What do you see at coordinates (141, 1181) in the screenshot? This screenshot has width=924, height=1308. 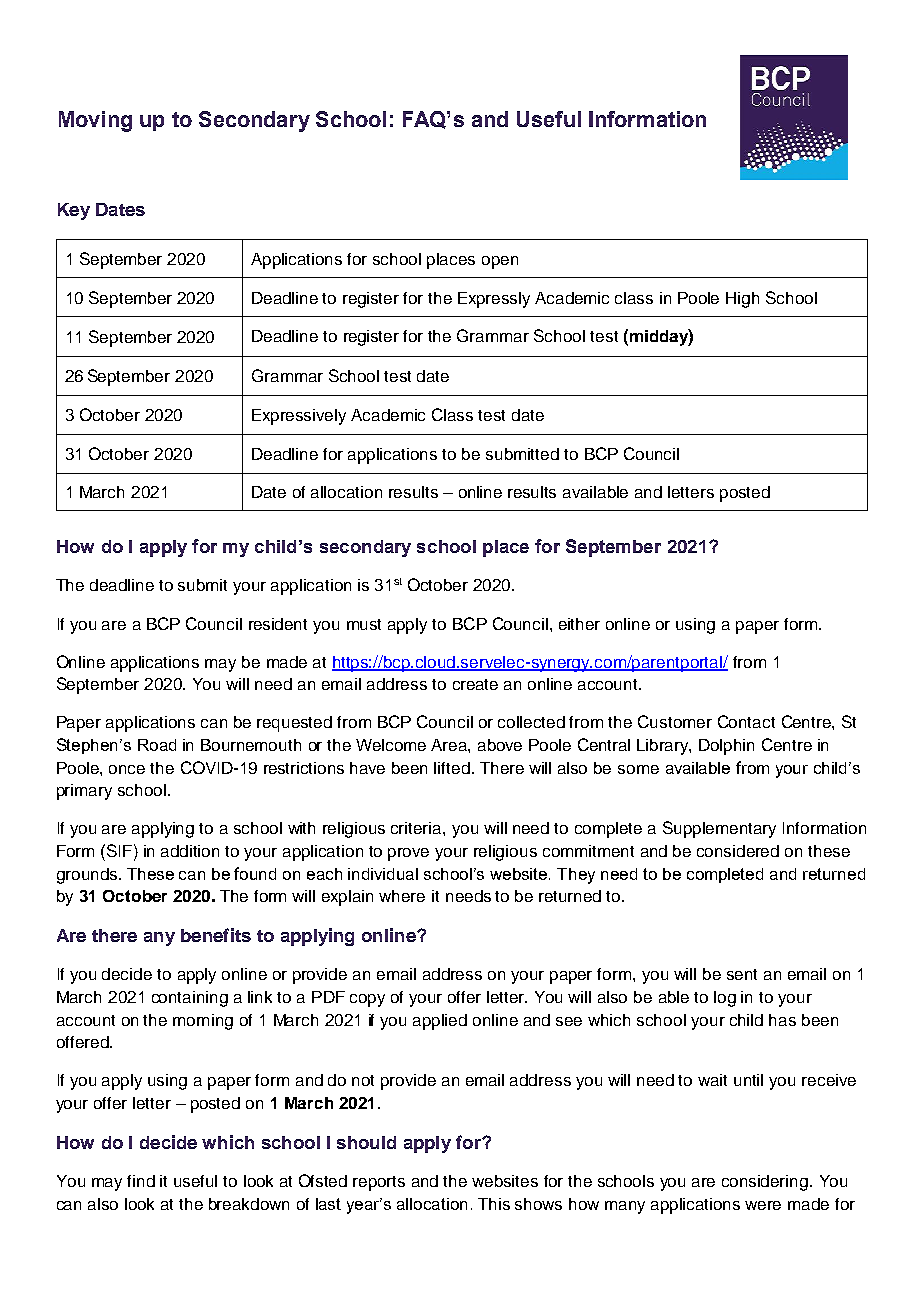 I see `find` at bounding box center [141, 1181].
